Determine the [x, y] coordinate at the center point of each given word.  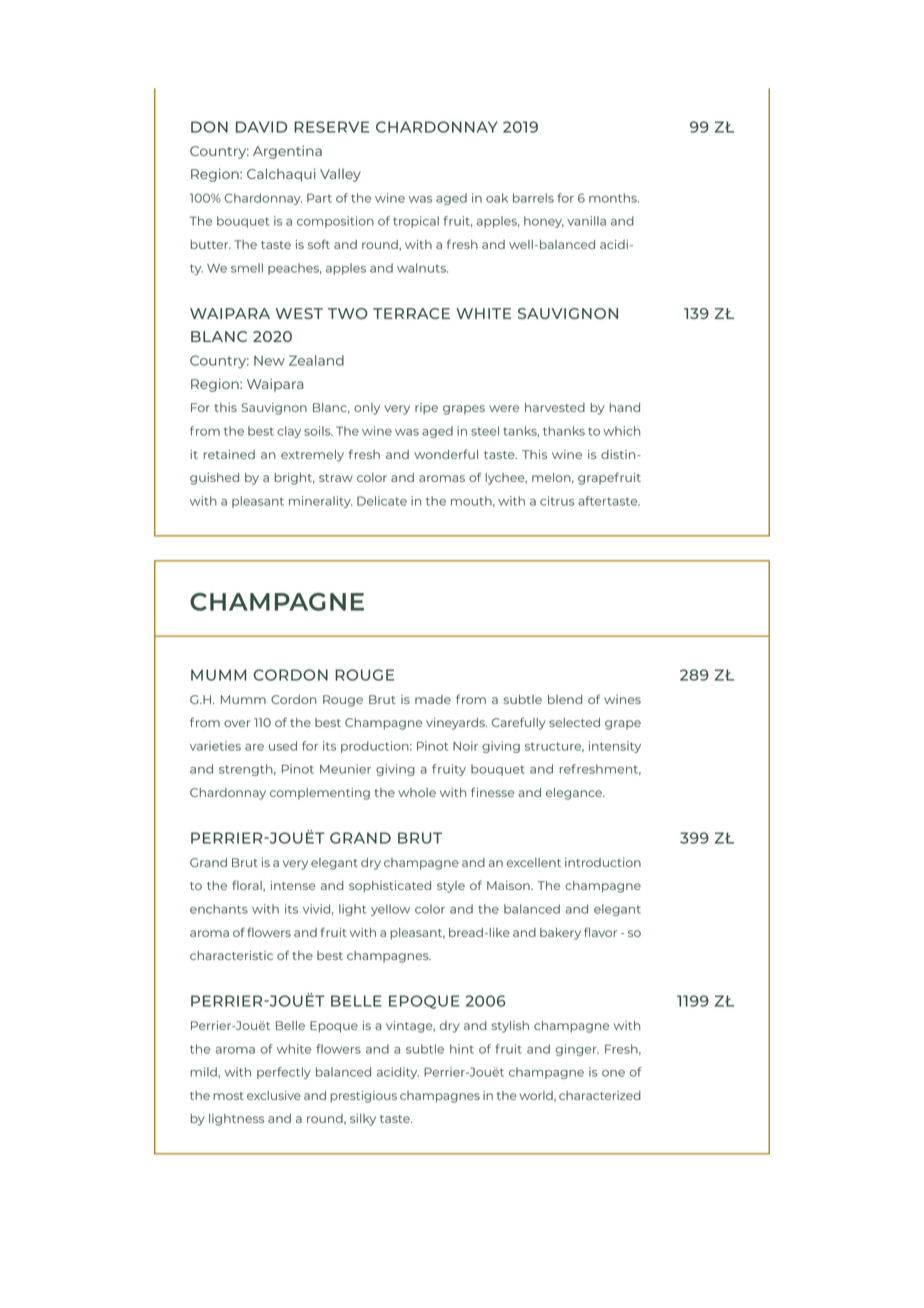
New [269, 361]
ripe [426, 409]
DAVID [261, 127]
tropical [416, 222]
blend [565, 699]
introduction [603, 862]
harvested [555, 407]
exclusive [274, 1095]
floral [248, 886]
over [237, 723]
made [433, 699]
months [614, 198]
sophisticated [390, 887]
